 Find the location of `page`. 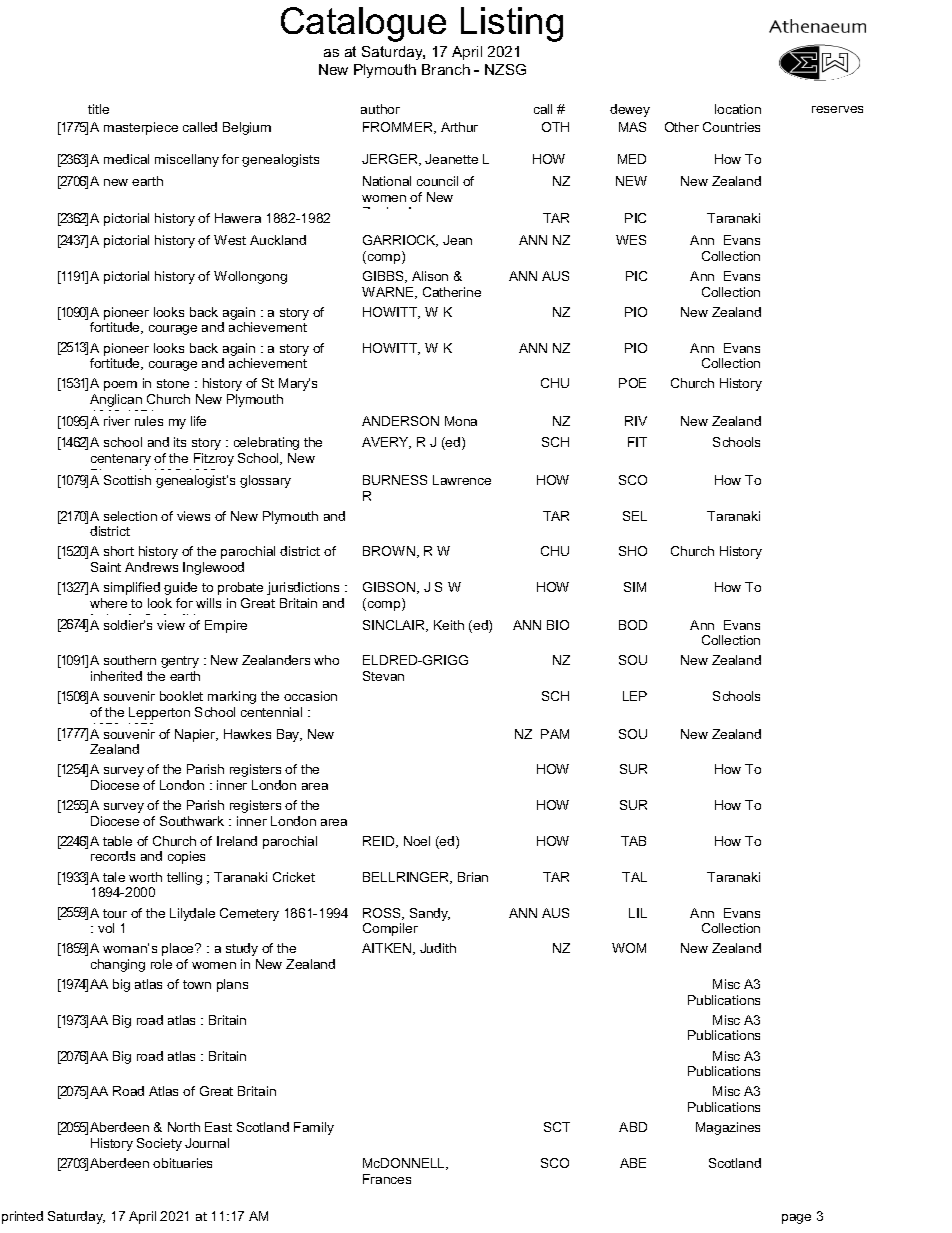

page is located at coordinates (796, 1219).
